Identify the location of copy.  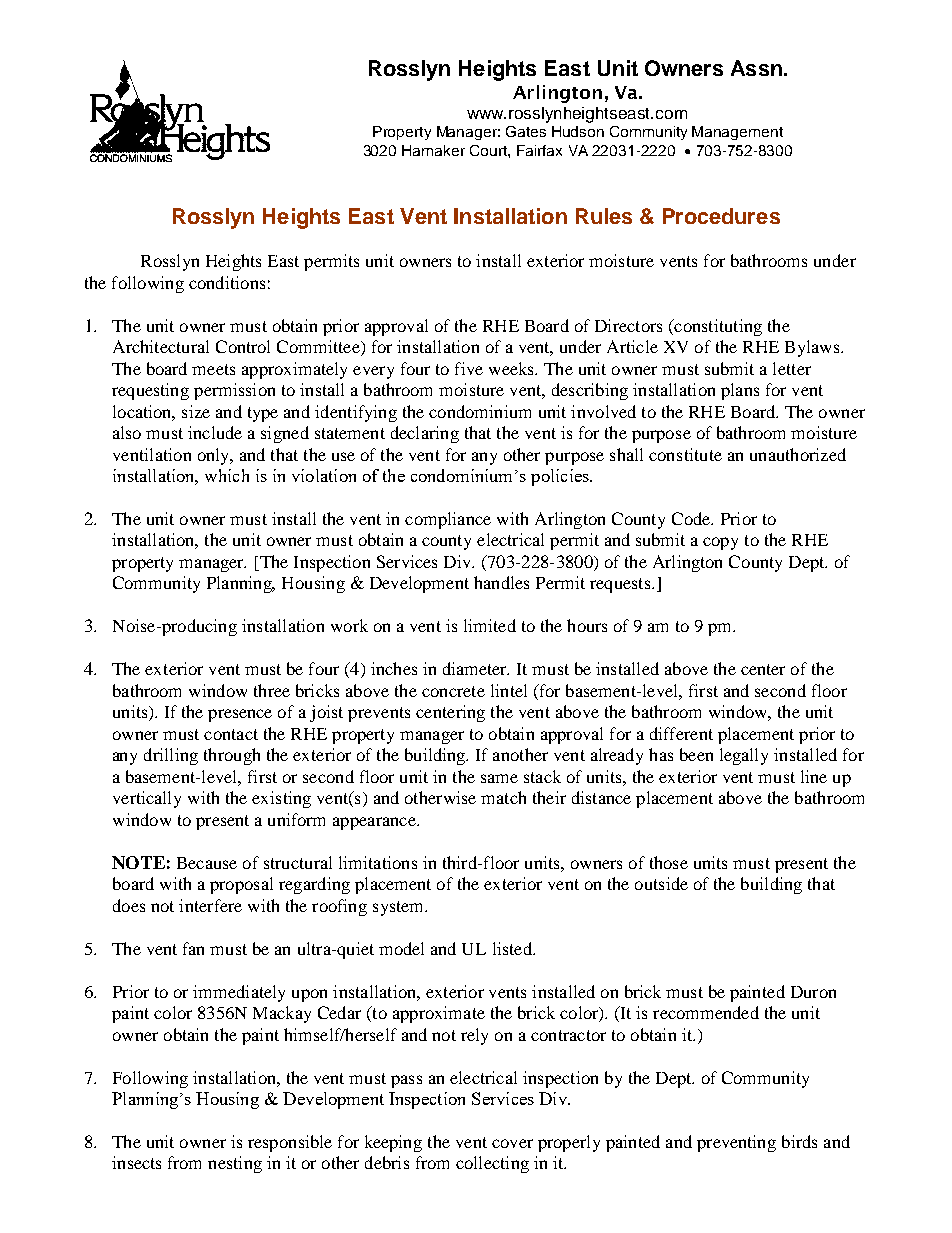
(720, 543).
